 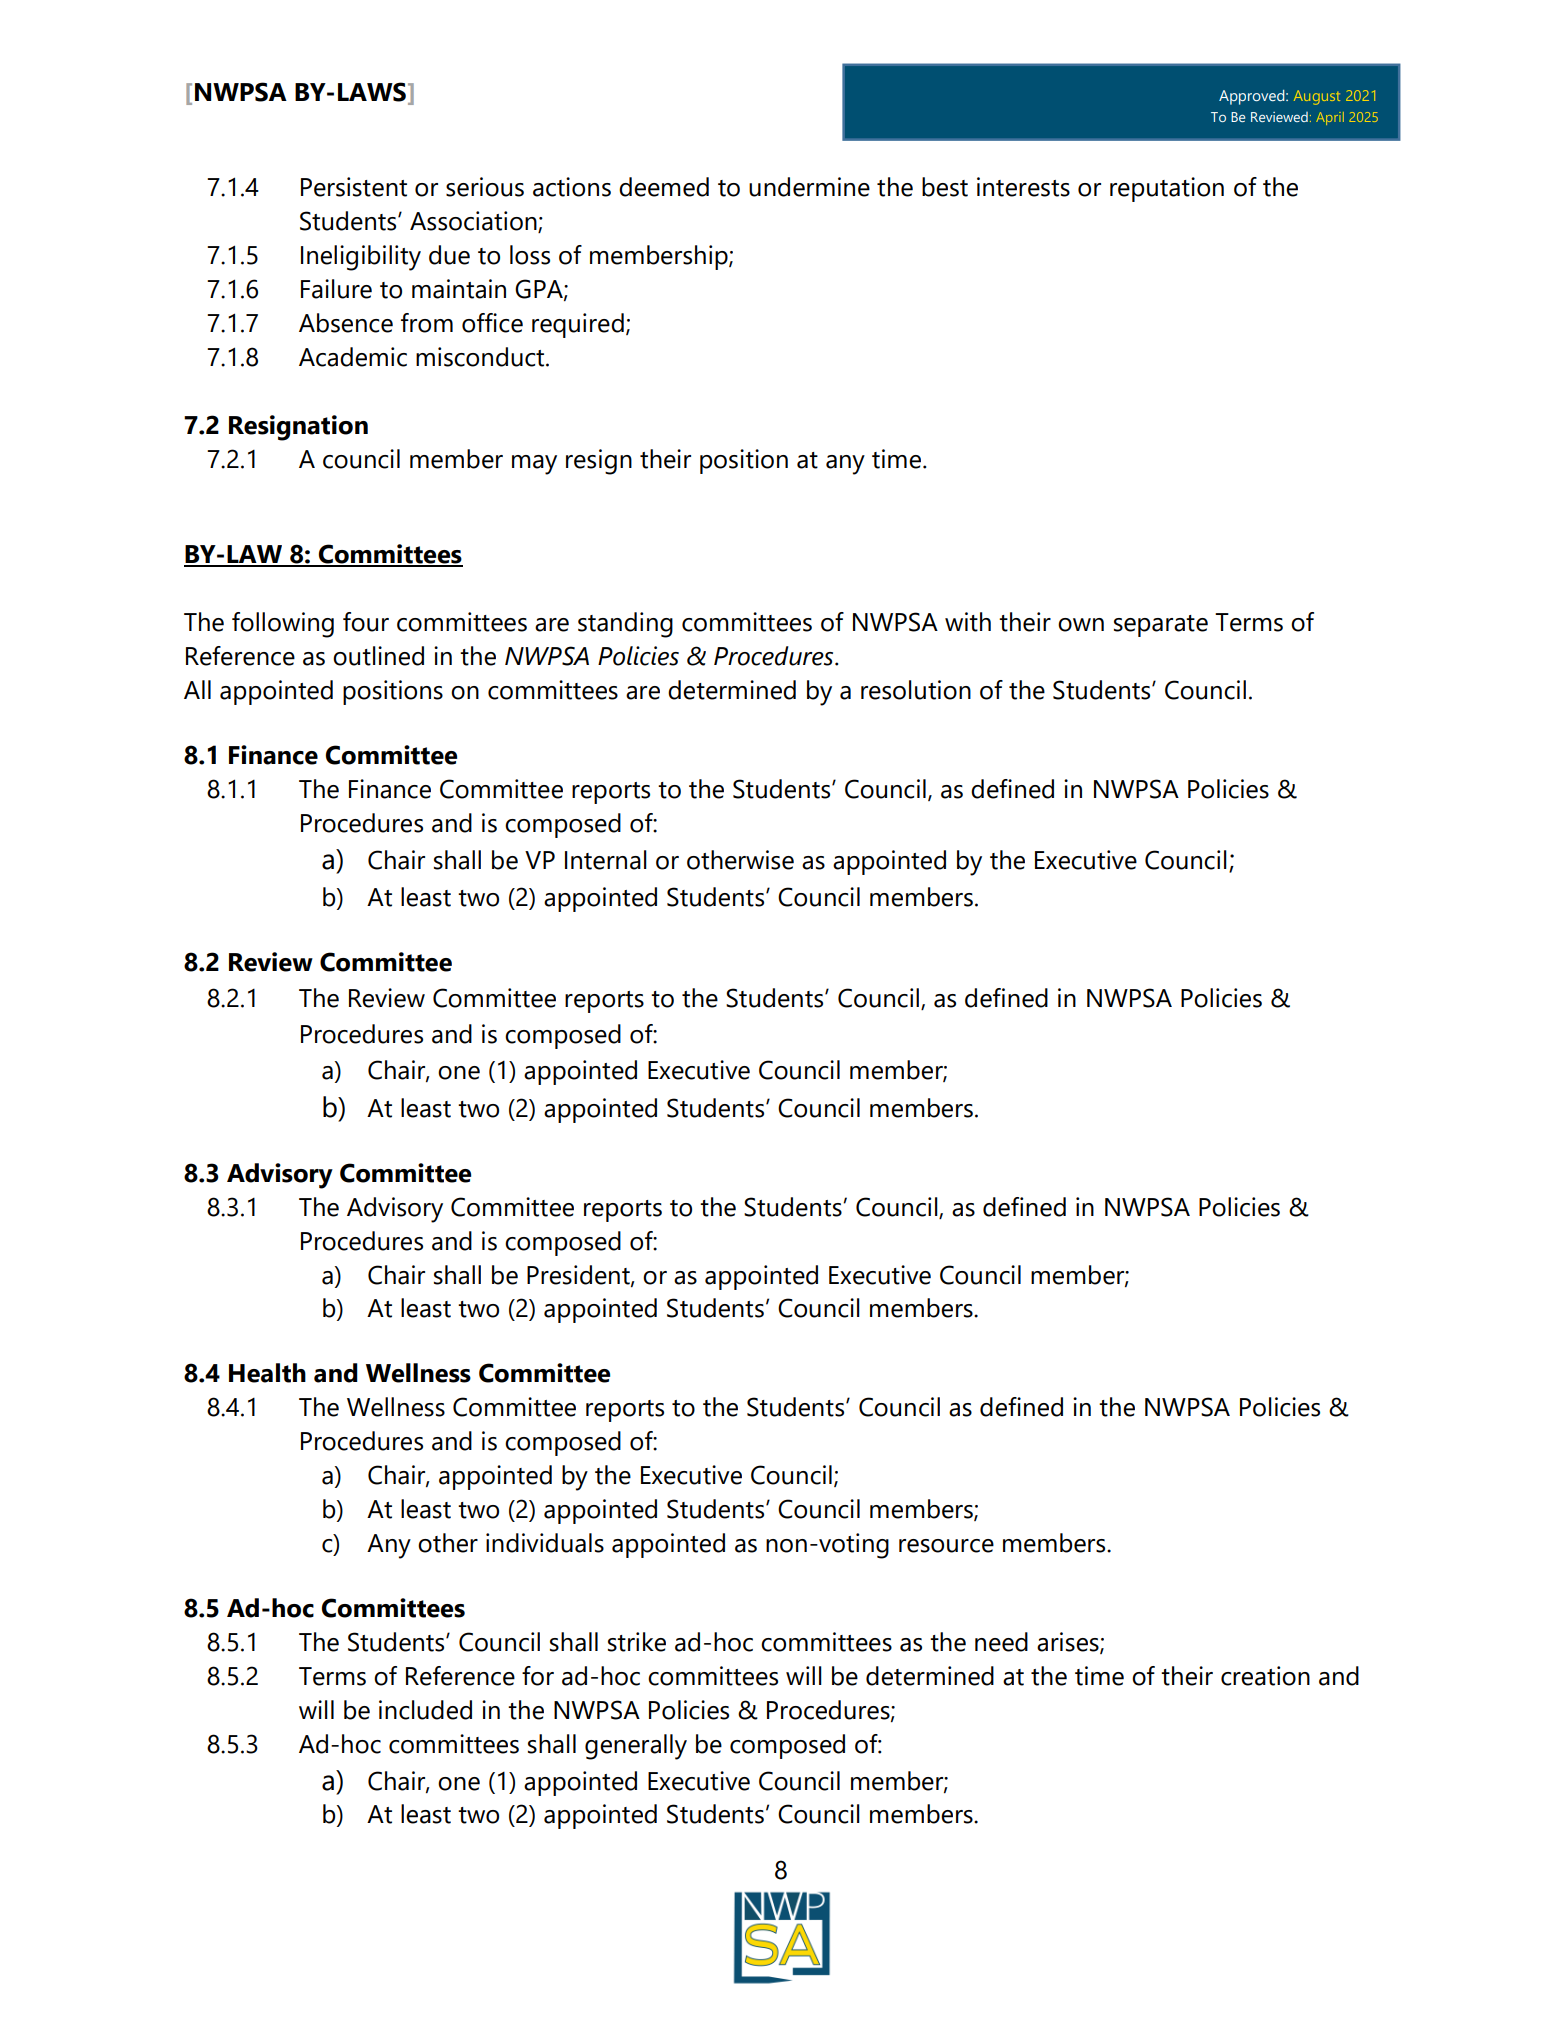 What do you see at coordinates (1167, 189) in the document?
I see `reputation` at bounding box center [1167, 189].
